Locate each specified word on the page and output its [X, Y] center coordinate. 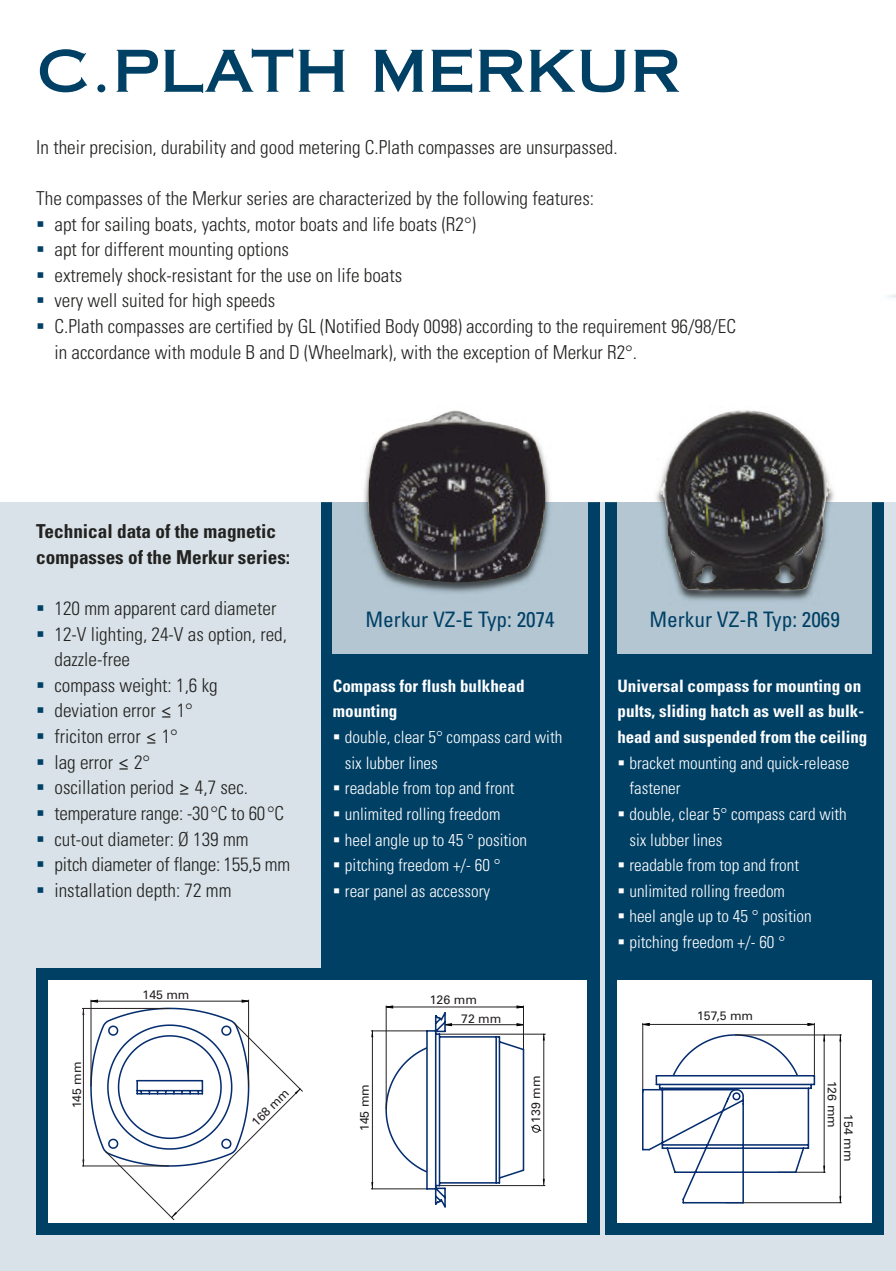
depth [156, 892]
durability [193, 149]
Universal [650, 685]
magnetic [239, 533]
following [495, 200]
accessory [460, 894]
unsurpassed [571, 149]
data [134, 531]
